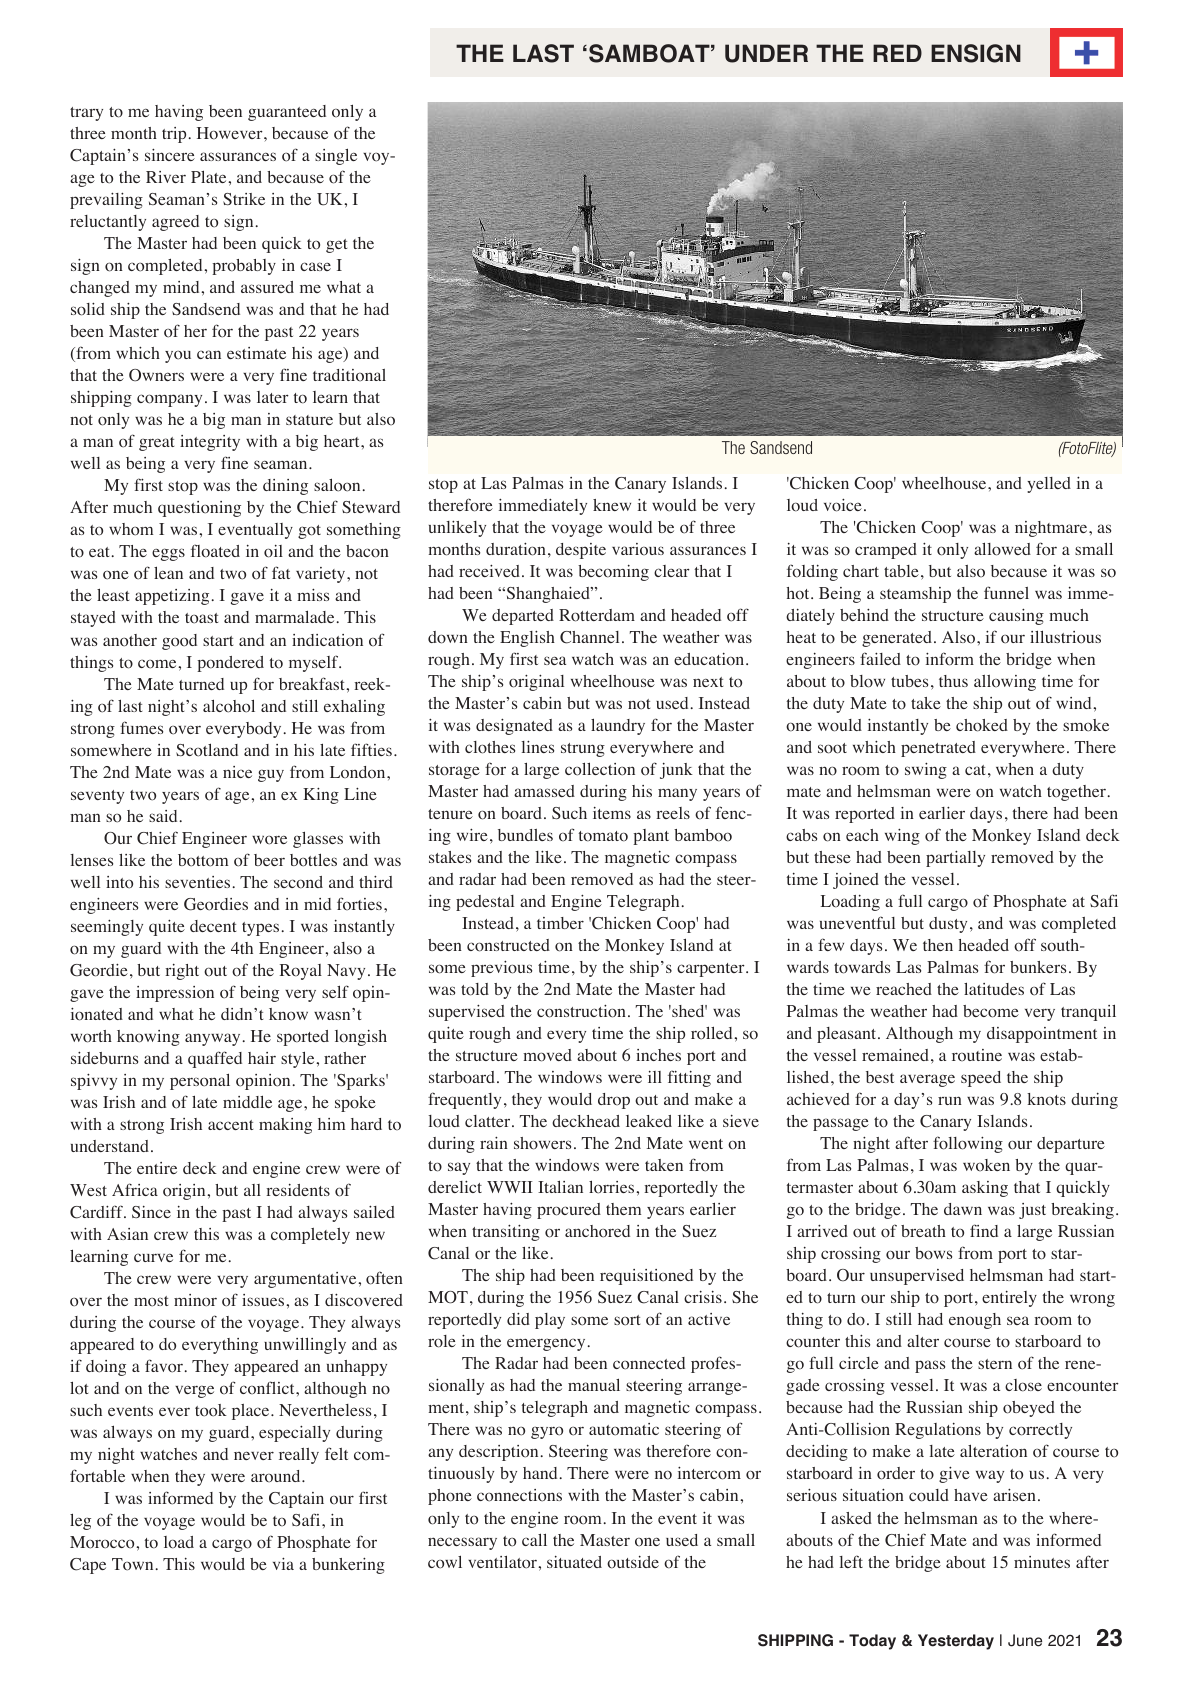 The width and height of the document is (1191, 1685). I want to click on Yesterday, so click(956, 1642).
